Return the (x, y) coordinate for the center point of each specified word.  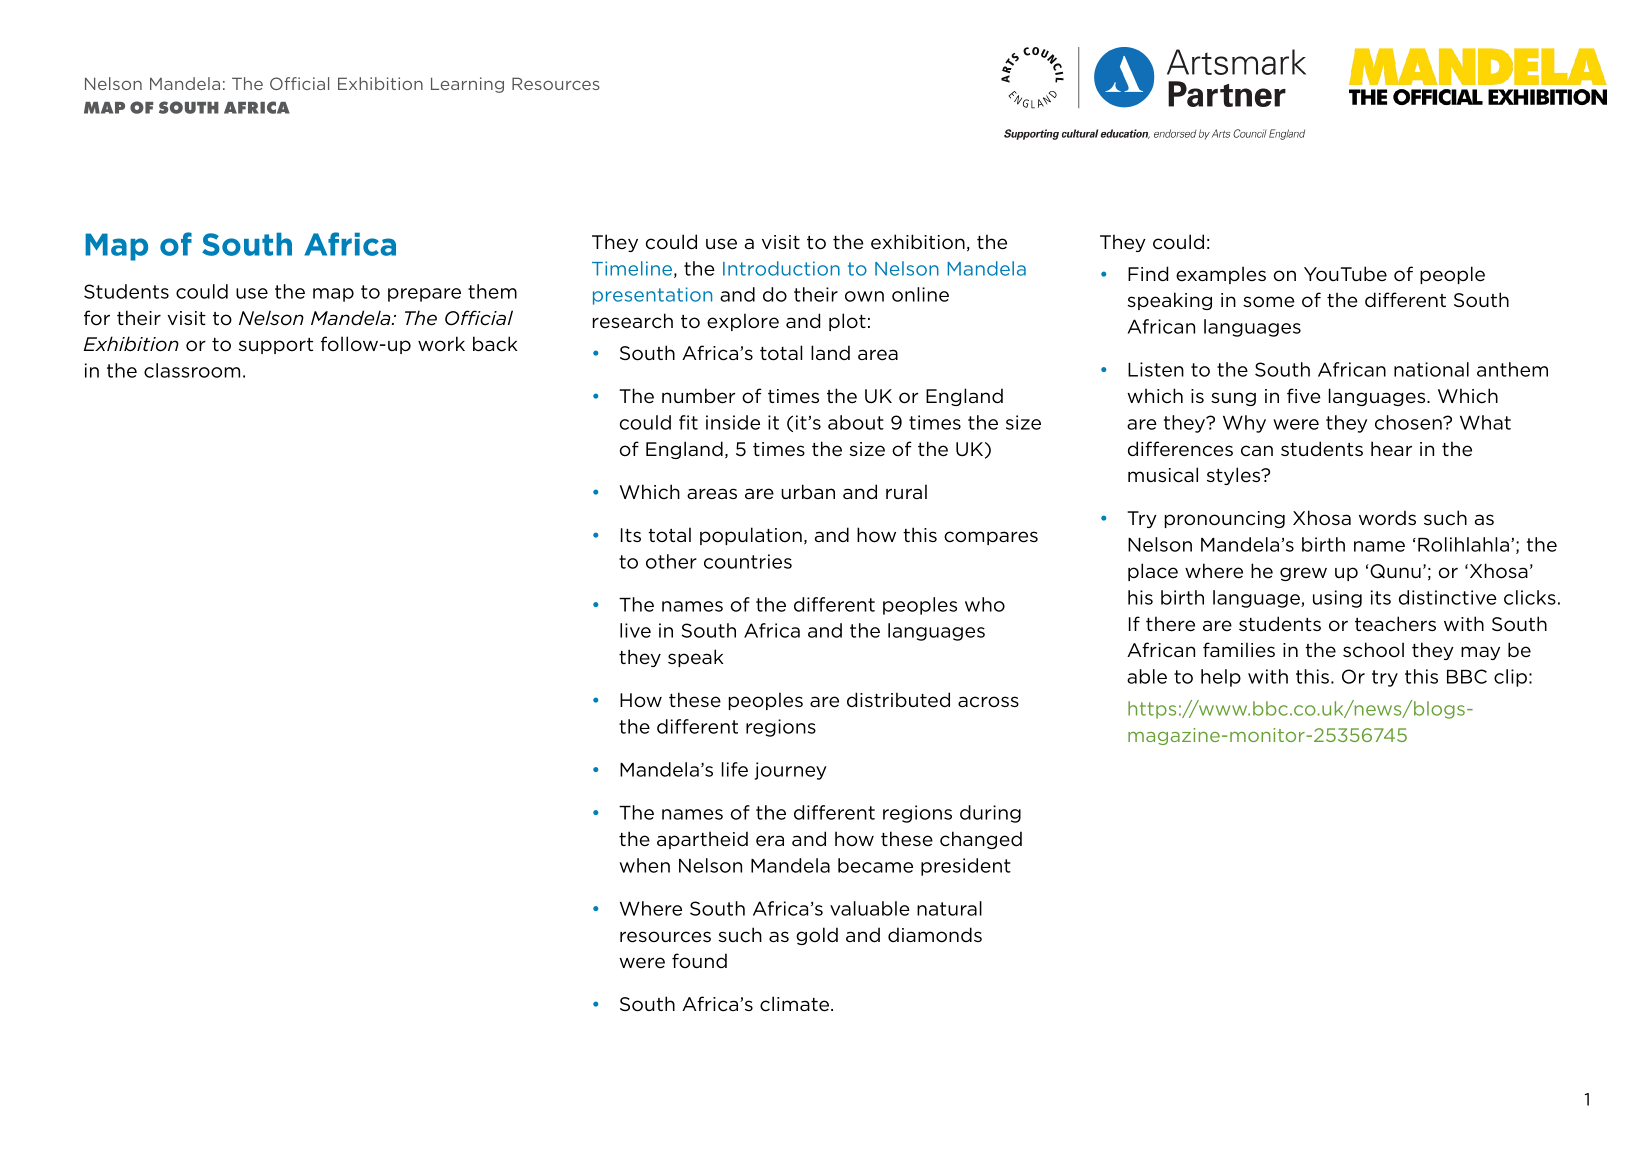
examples (1221, 275)
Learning (467, 85)
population (751, 536)
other (671, 561)
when (644, 865)
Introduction (781, 268)
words (1387, 518)
